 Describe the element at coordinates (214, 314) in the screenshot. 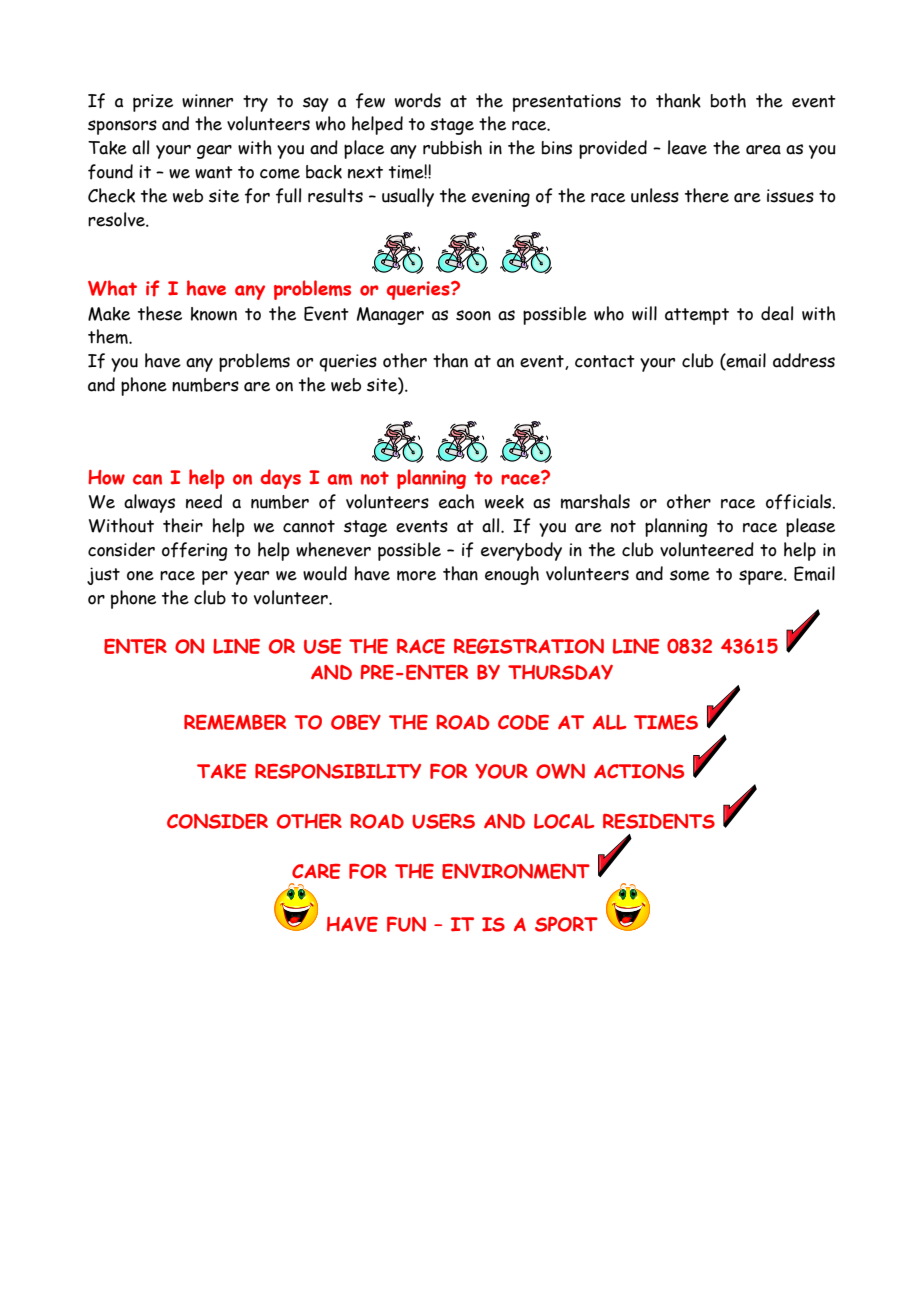

I see `known` at that location.
